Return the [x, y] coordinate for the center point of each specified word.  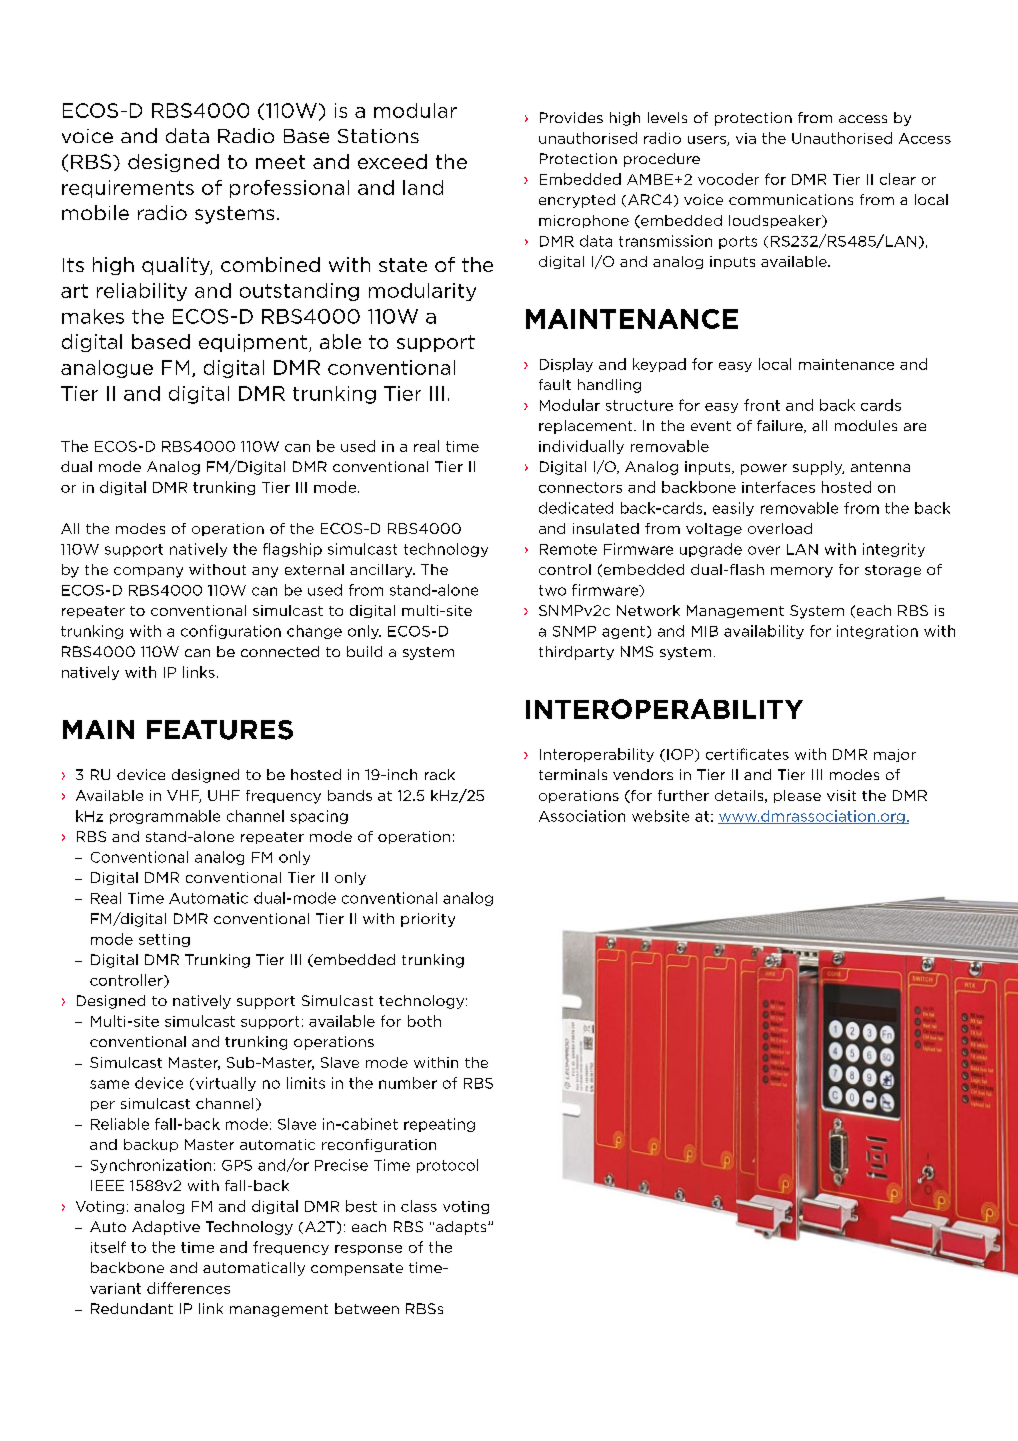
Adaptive [166, 1228]
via [746, 138]
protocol [447, 1166]
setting [164, 940]
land [423, 187]
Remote [568, 549]
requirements [128, 189]
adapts [462, 1228]
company [148, 572]
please [797, 796]
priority [428, 920]
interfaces [778, 487]
